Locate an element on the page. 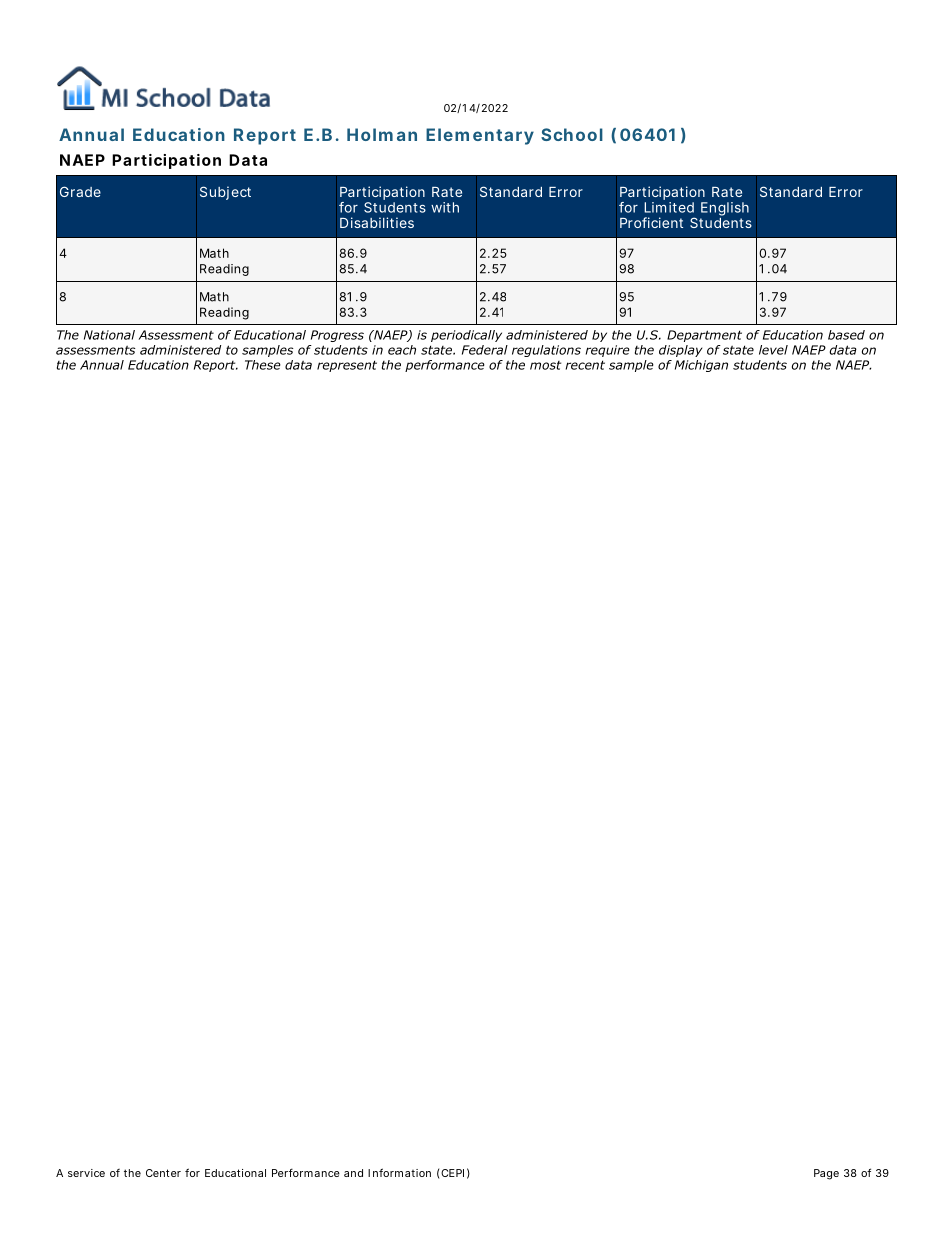 This image has height=1233, width=952. These is located at coordinates (263, 365).
